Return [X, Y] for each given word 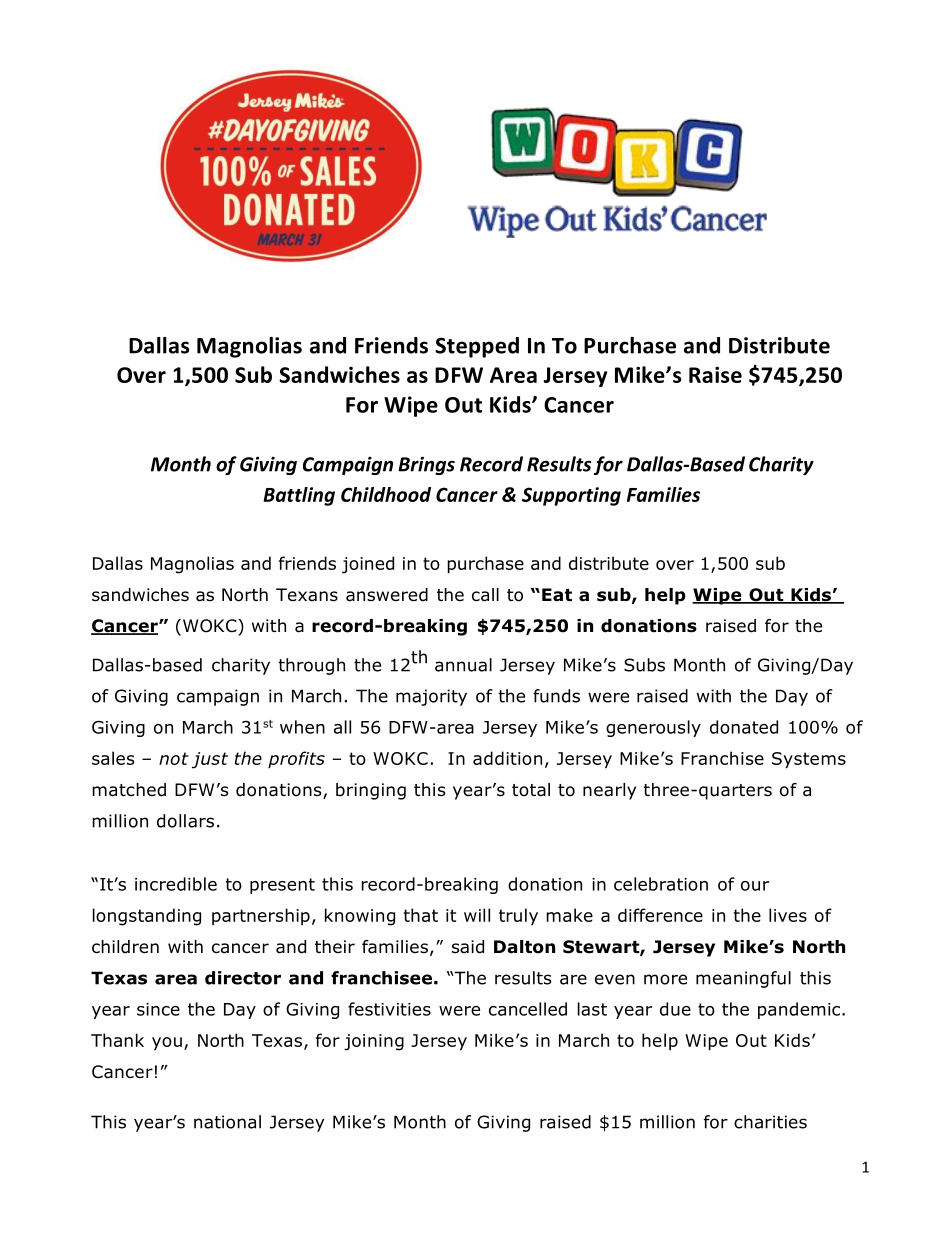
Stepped [477, 347]
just [210, 760]
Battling [299, 496]
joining [374, 1042]
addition [507, 758]
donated [744, 727]
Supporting [571, 496]
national [227, 1122]
